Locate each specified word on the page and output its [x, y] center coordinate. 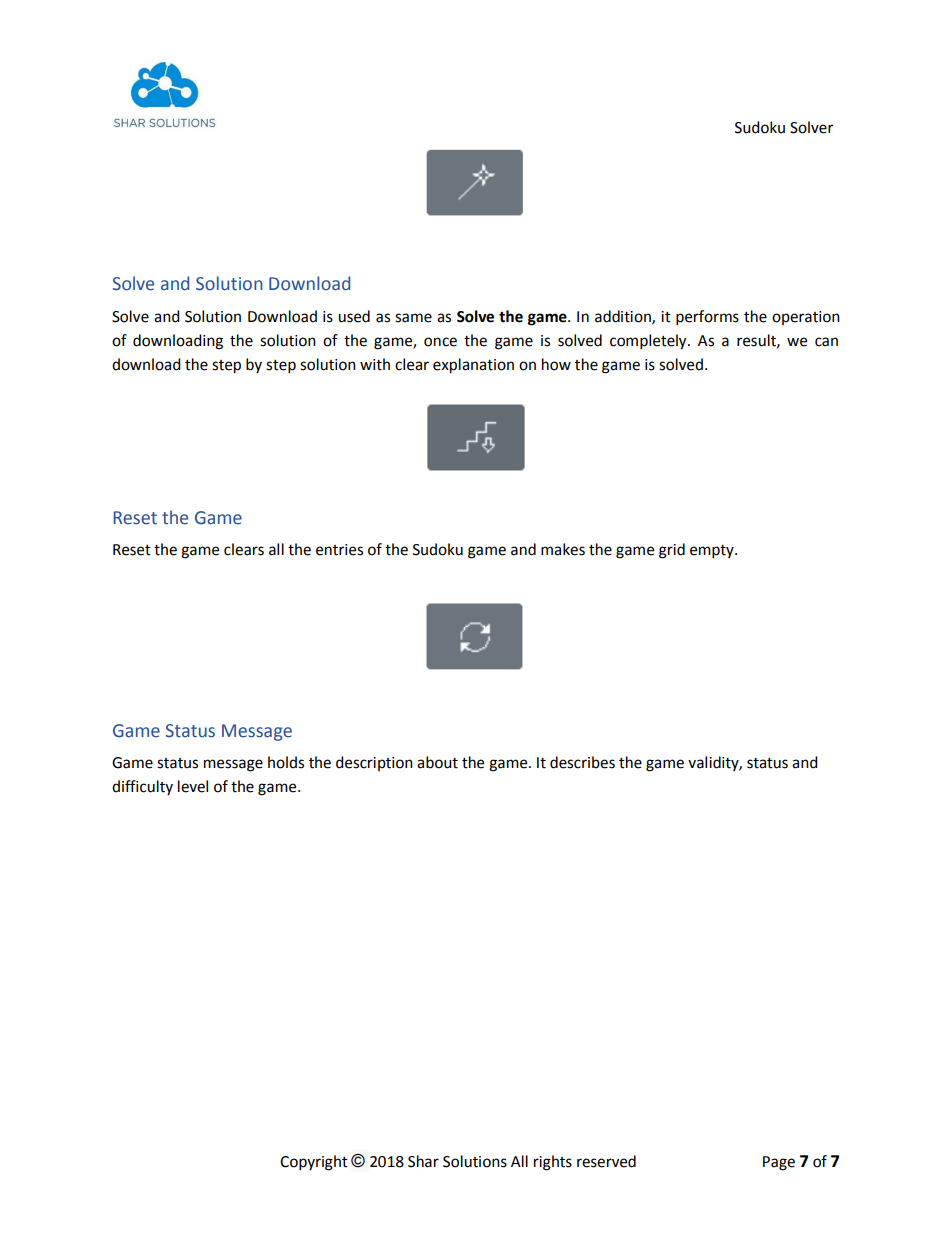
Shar [423, 1161]
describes [582, 762]
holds [286, 762]
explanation [473, 366]
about [437, 762]
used [354, 316]
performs [707, 318]
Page [779, 1163]
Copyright [314, 1163]
